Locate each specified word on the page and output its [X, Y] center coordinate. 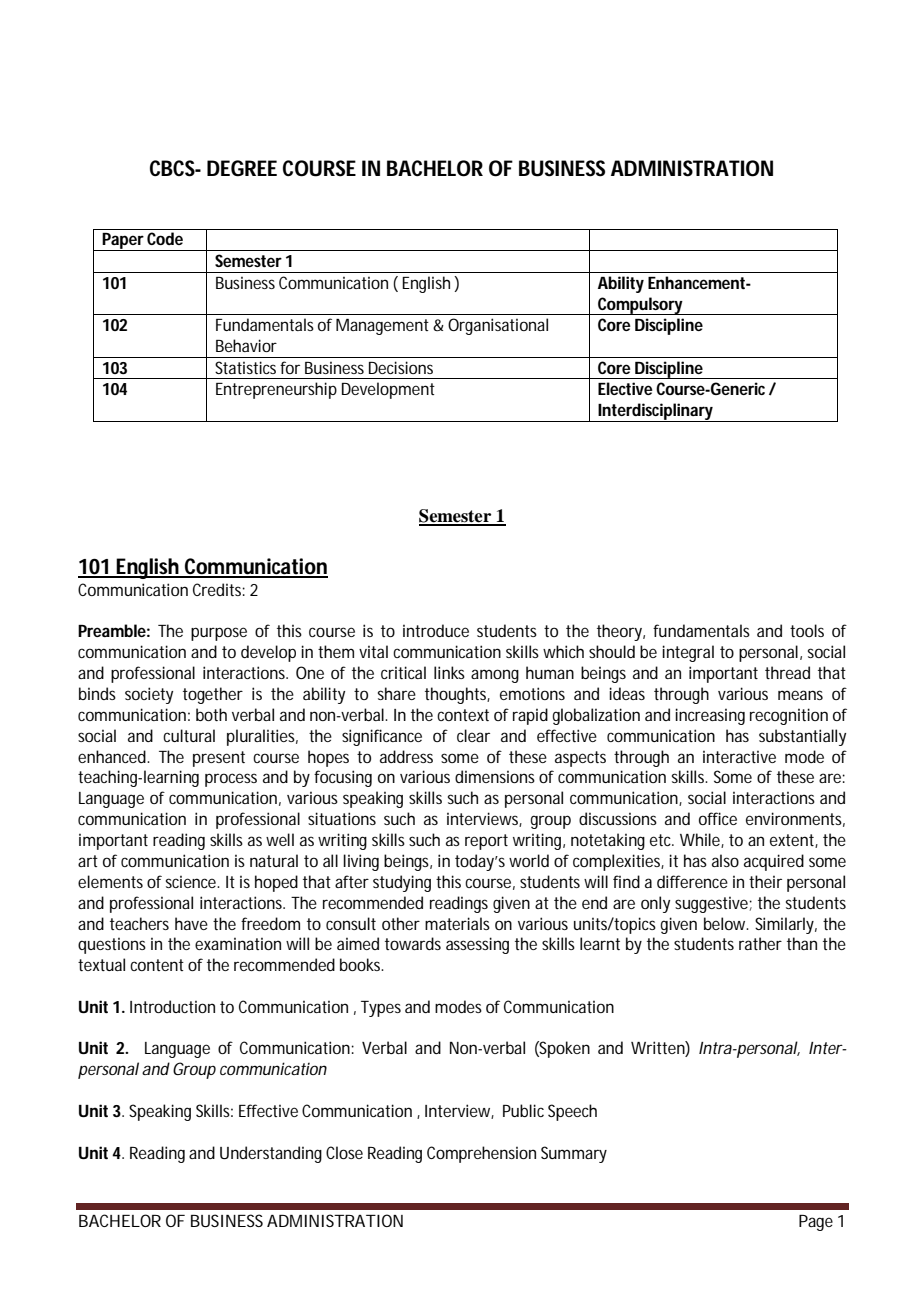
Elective [625, 388]
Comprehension [481, 1154]
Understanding [271, 1154]
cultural [189, 735]
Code [165, 238]
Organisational [498, 326]
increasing [710, 716]
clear [473, 735]
